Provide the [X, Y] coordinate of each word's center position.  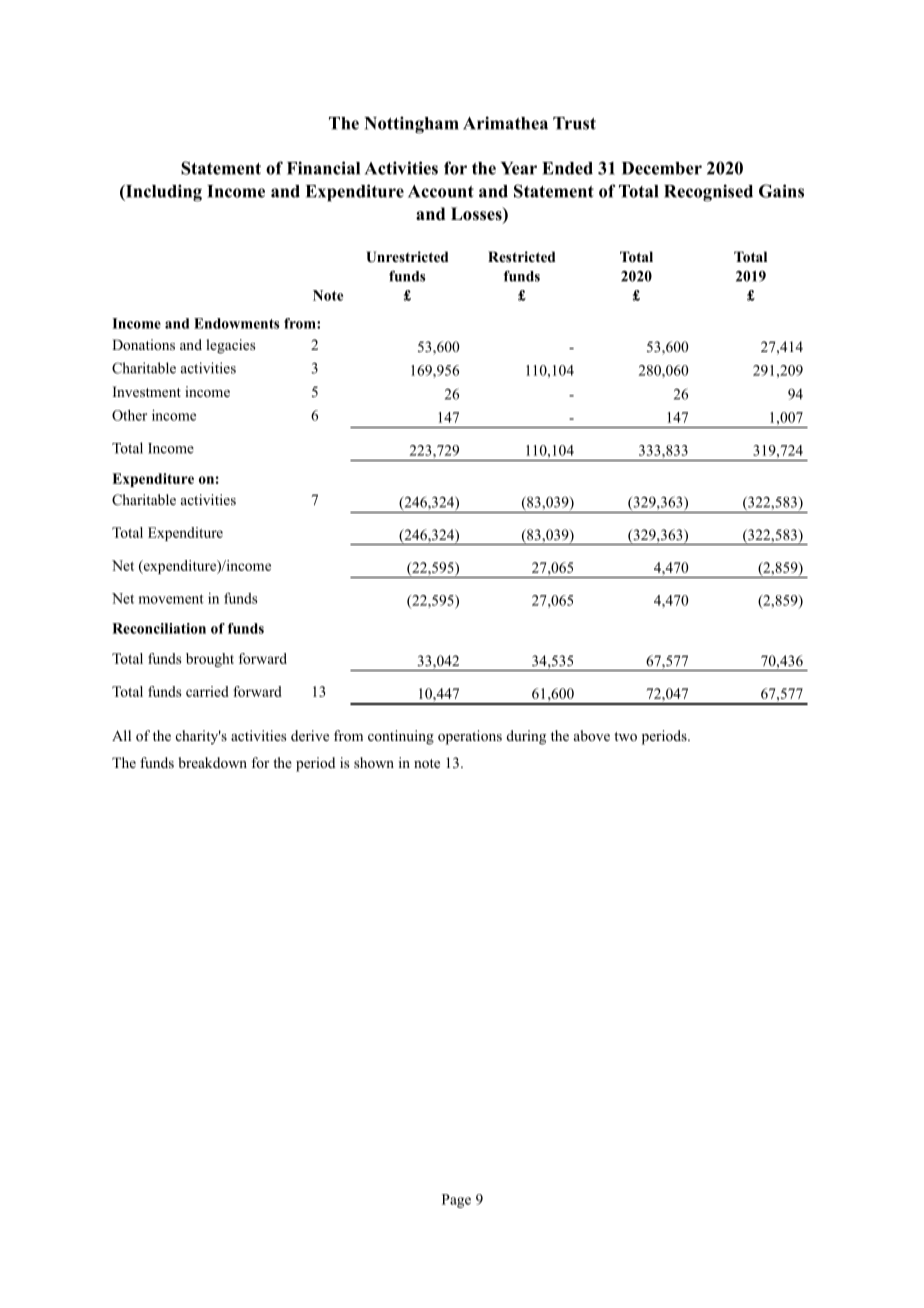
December [662, 168]
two [625, 736]
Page [456, 1201]
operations [470, 737]
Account [441, 191]
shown [374, 762]
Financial [323, 168]
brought [210, 660]
